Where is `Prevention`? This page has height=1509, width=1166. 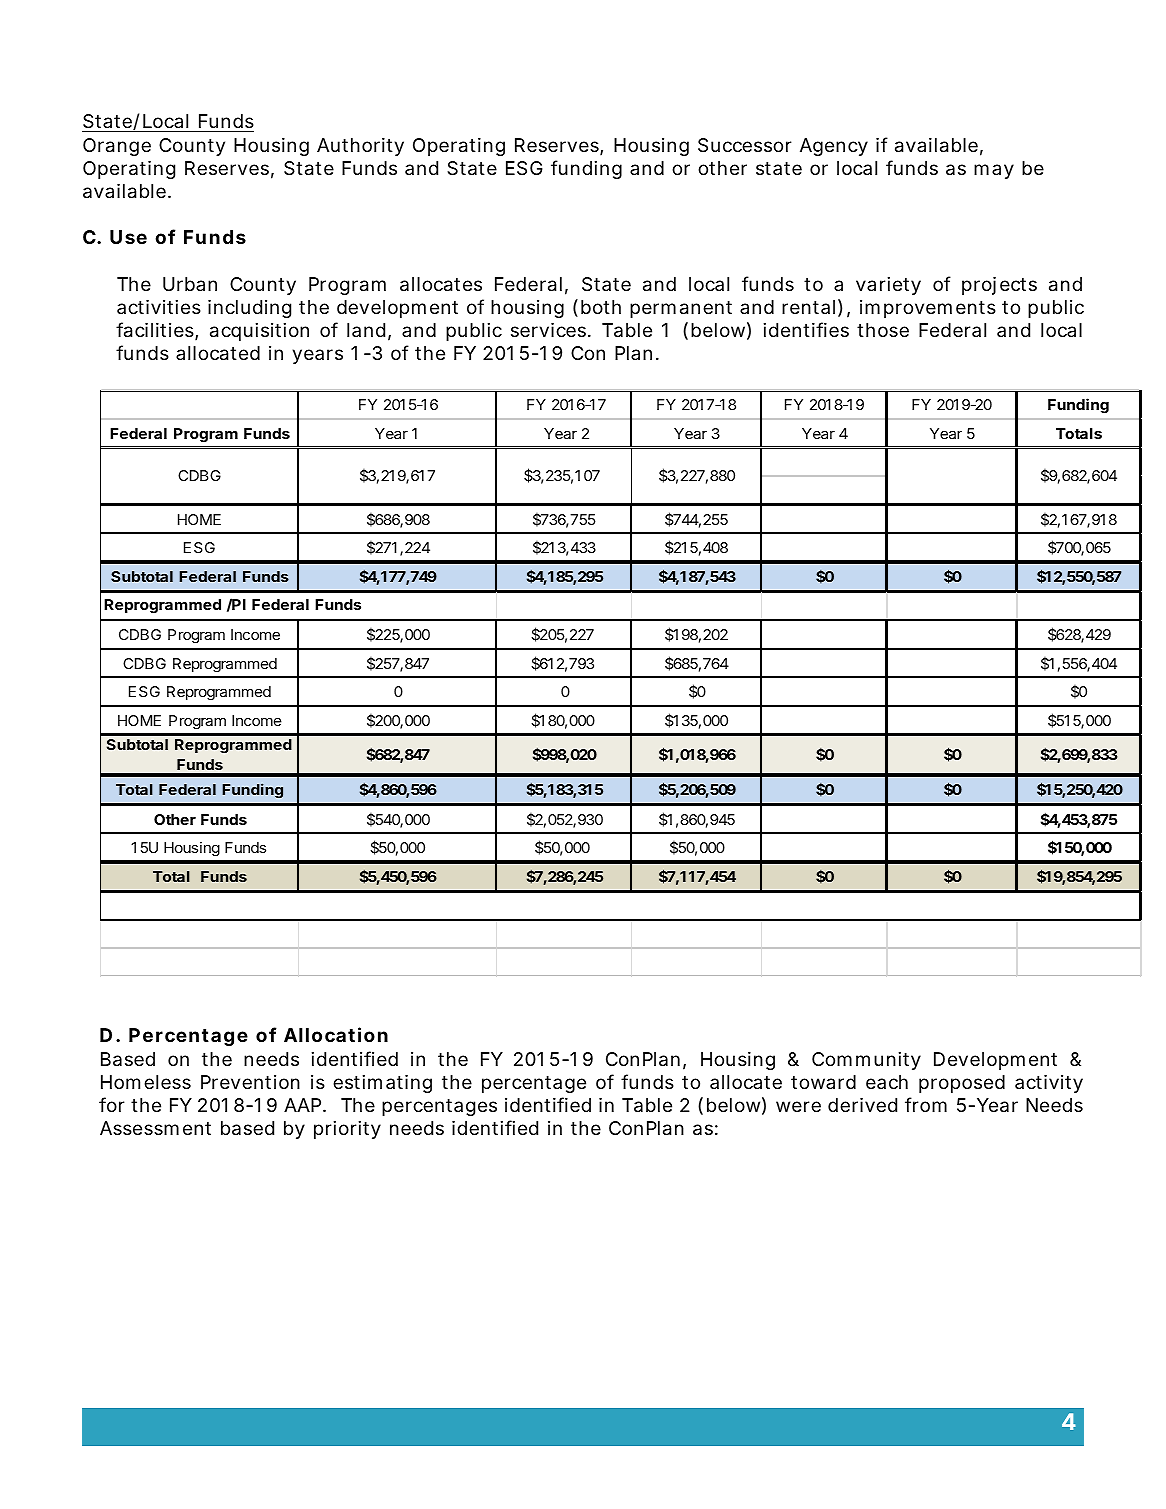 Prevention is located at coordinates (250, 1082).
